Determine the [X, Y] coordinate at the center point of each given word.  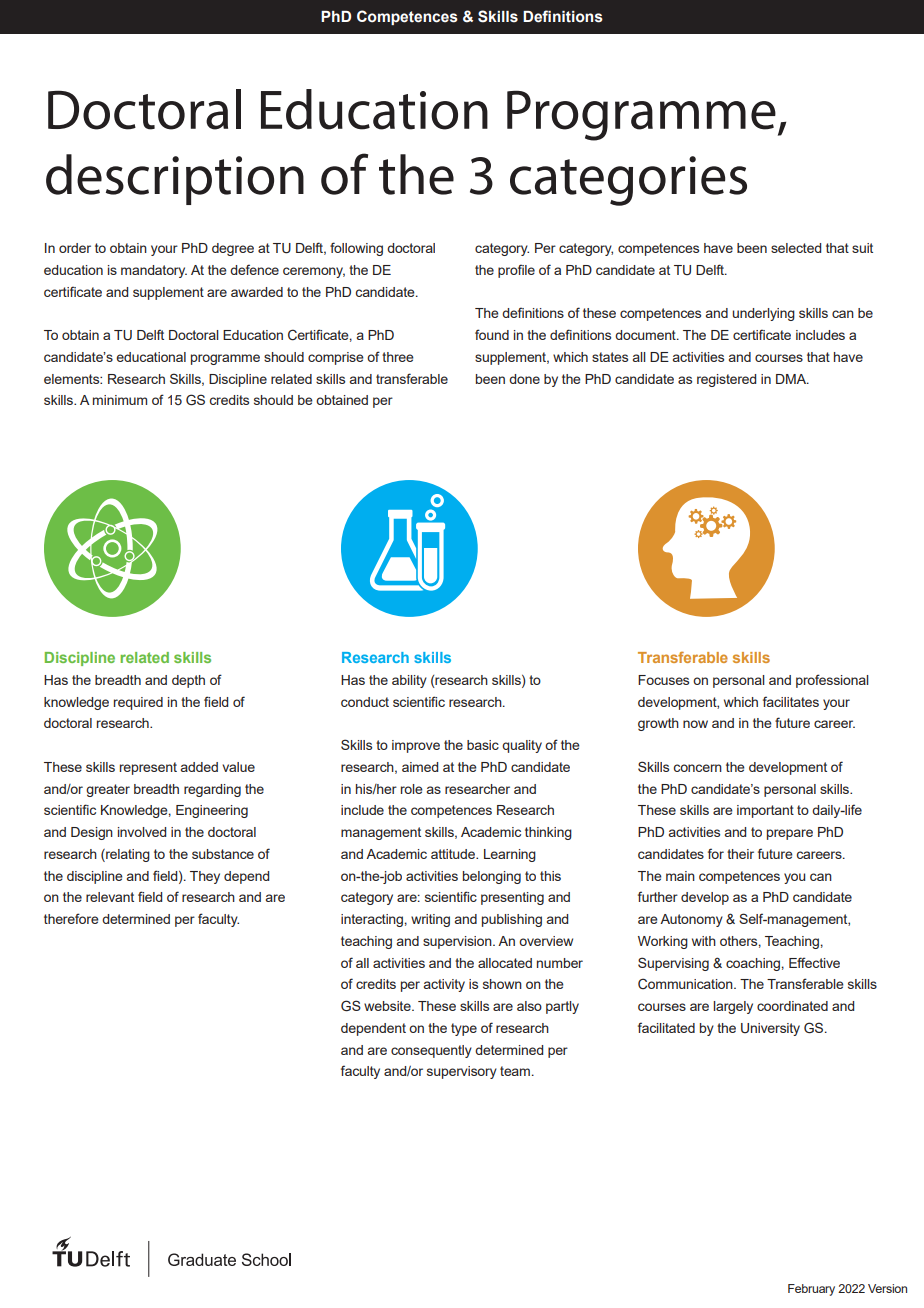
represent [148, 768]
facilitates [791, 701]
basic [483, 745]
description [175, 179]
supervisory [462, 1072]
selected [796, 248]
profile [516, 271]
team [515, 1071]
